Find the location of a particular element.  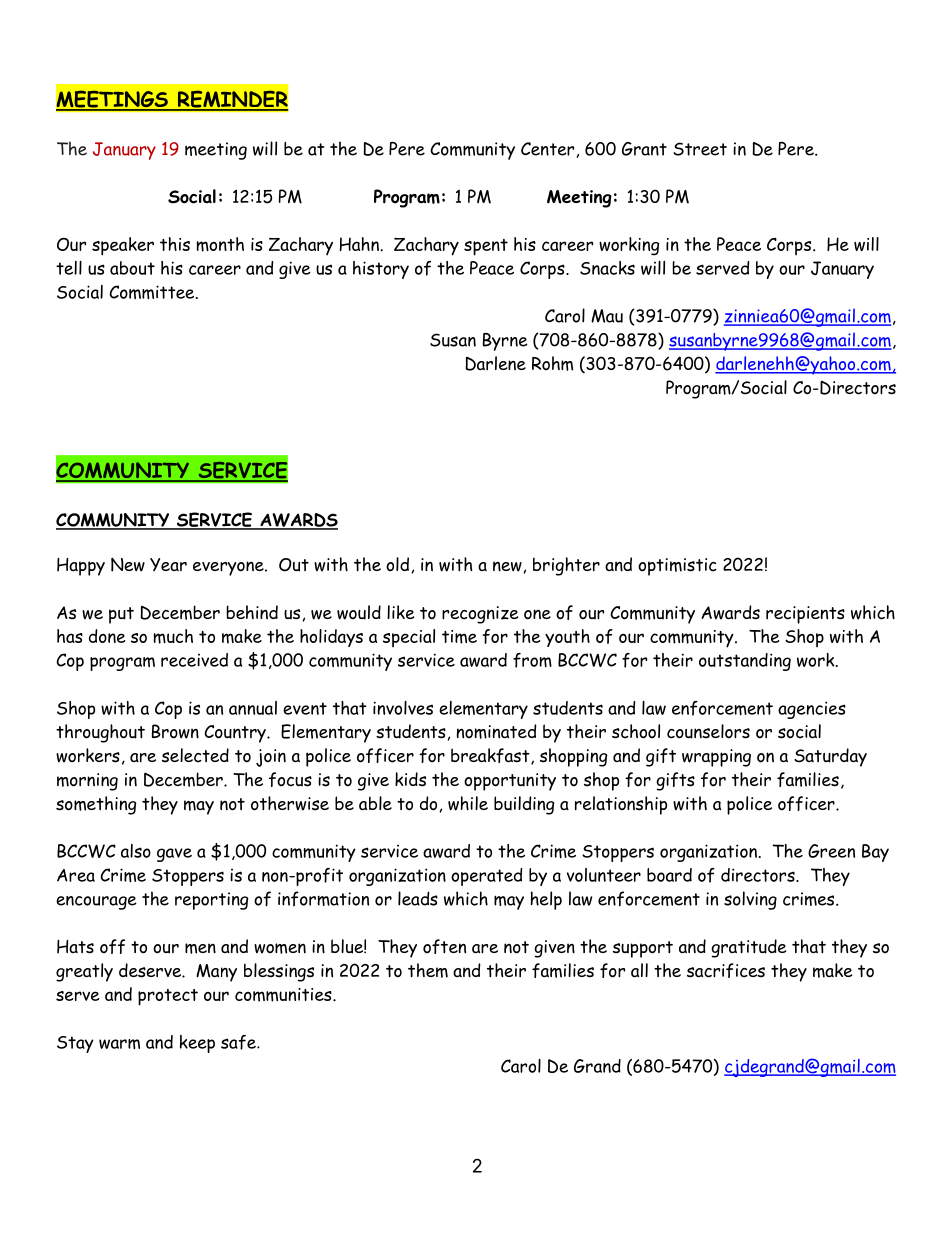

agencies is located at coordinates (812, 710).
